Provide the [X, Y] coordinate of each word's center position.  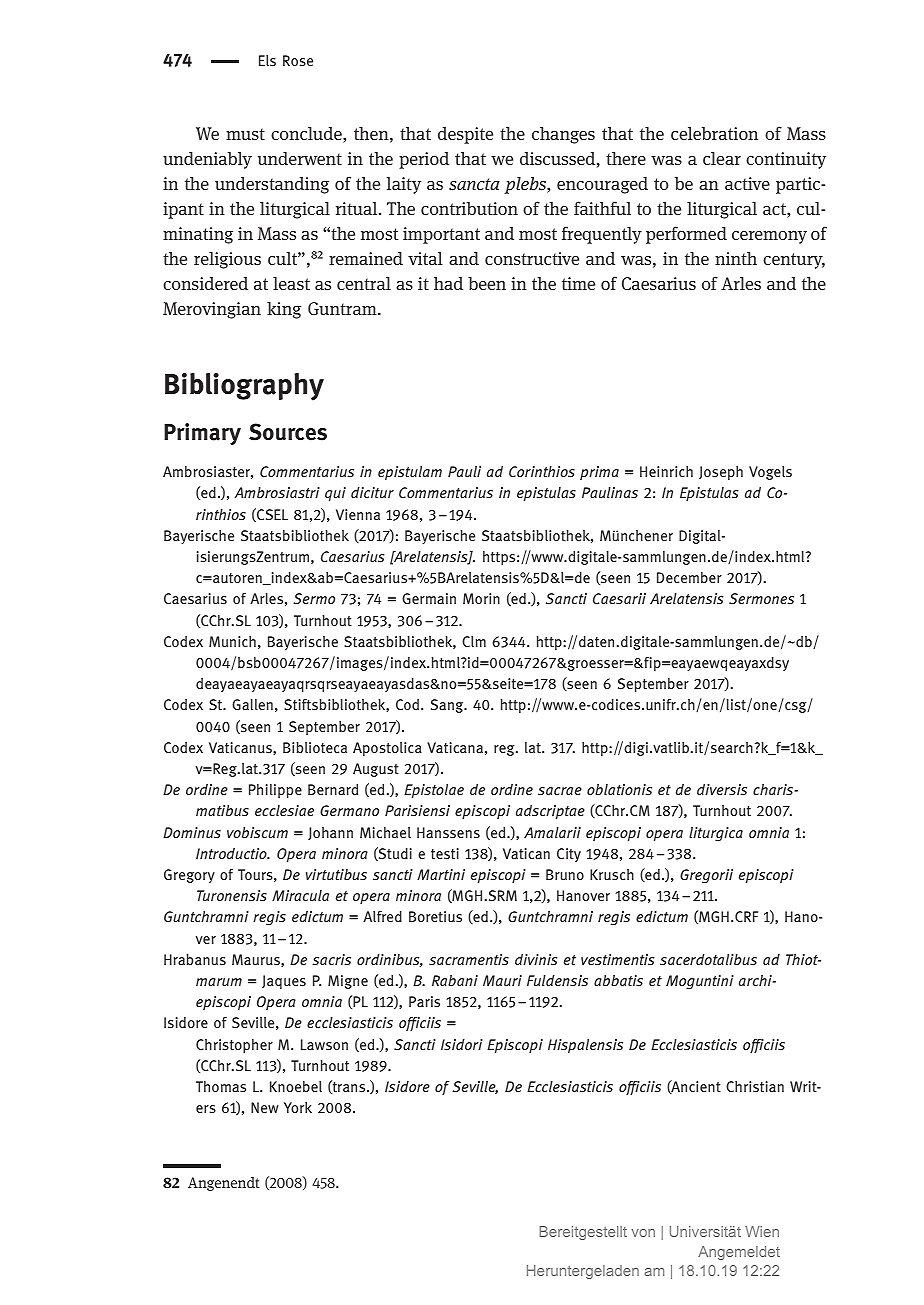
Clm [474, 641]
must [245, 134]
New [265, 1107]
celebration [714, 133]
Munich [232, 641]
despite [465, 135]
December [689, 577]
